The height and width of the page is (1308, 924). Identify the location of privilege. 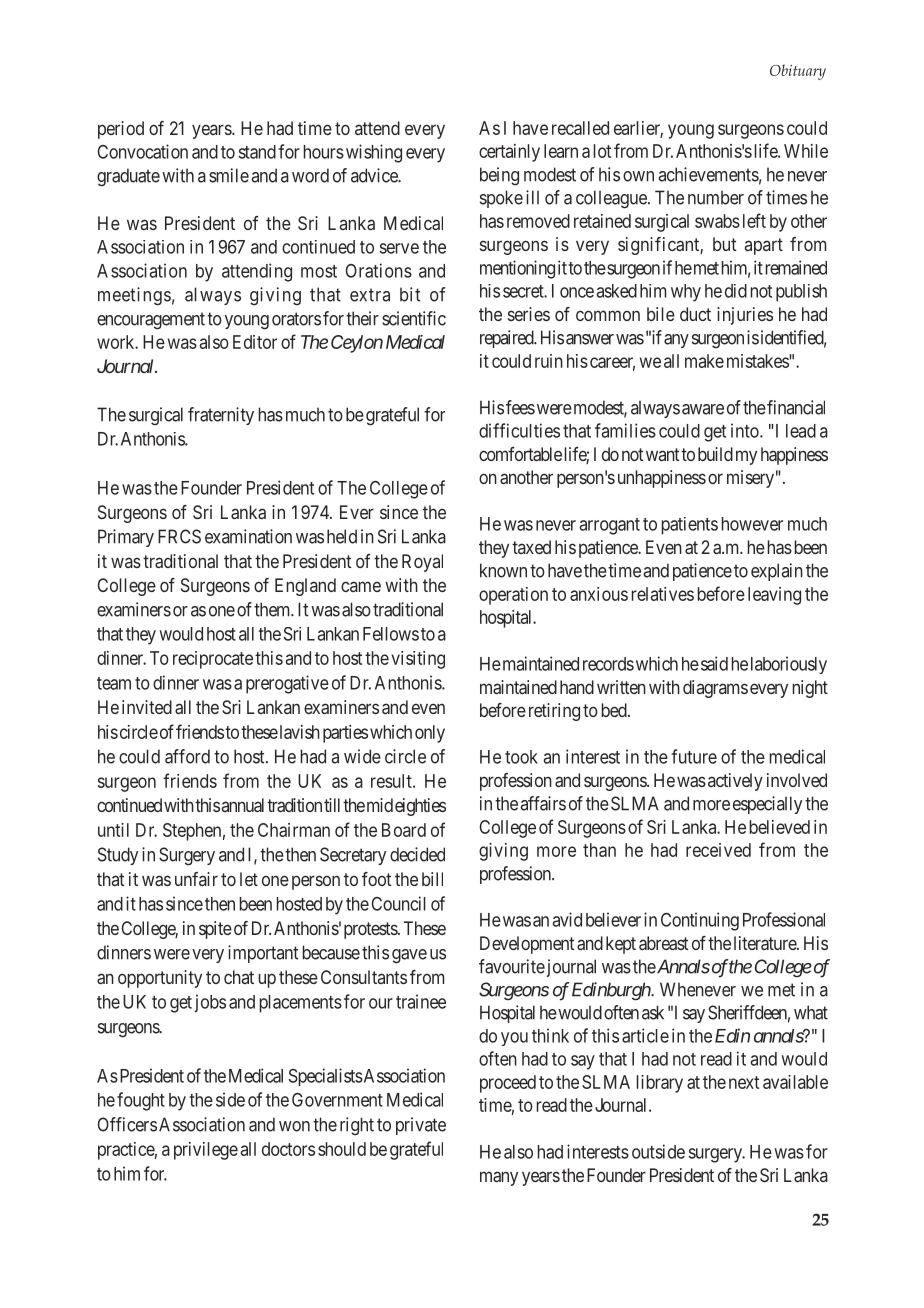
(206, 1151).
